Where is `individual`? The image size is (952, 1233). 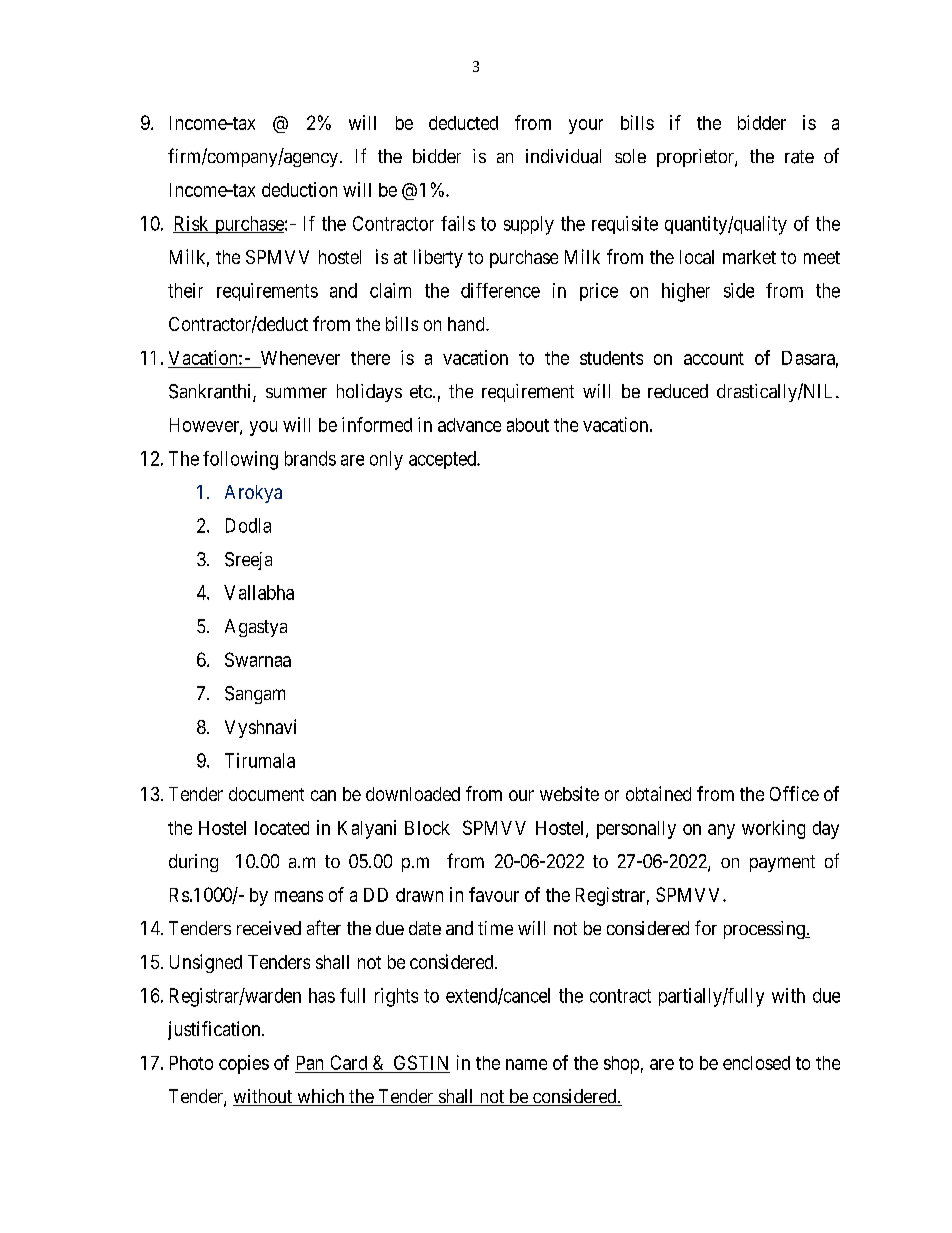 individual is located at coordinates (563, 156).
